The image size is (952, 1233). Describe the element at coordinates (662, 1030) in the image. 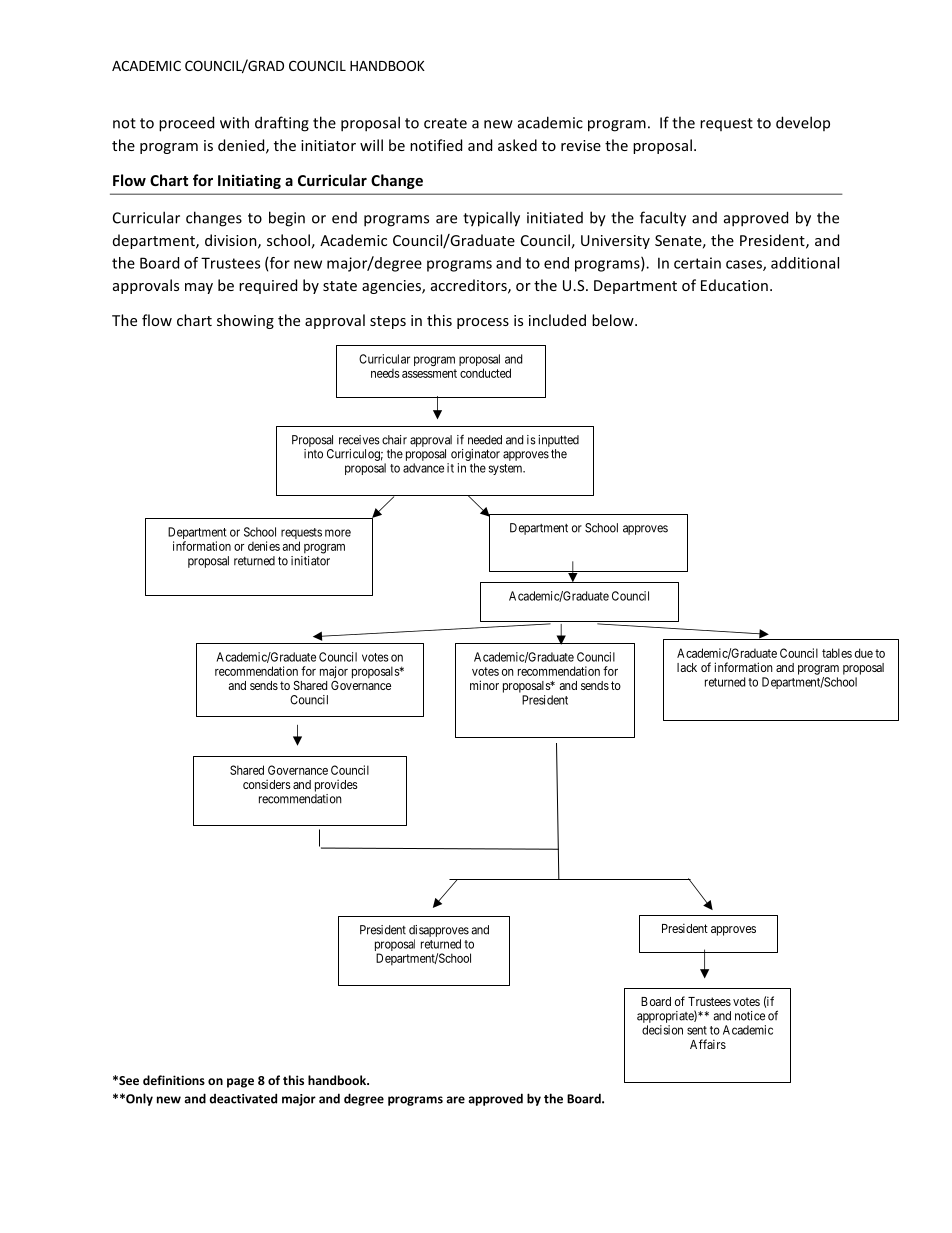

I see `decision` at that location.
